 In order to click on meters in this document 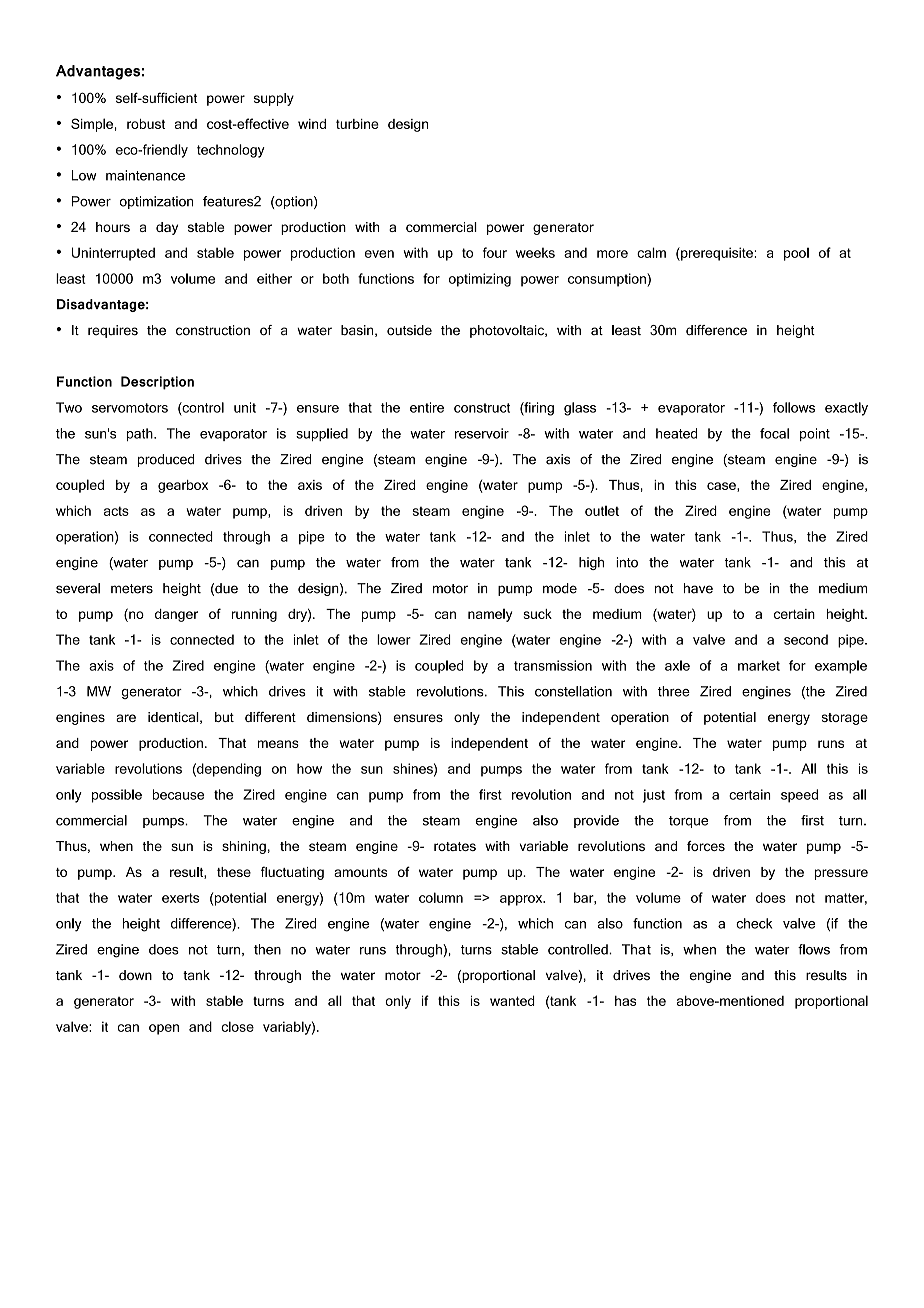, I will do `click(132, 589)`.
